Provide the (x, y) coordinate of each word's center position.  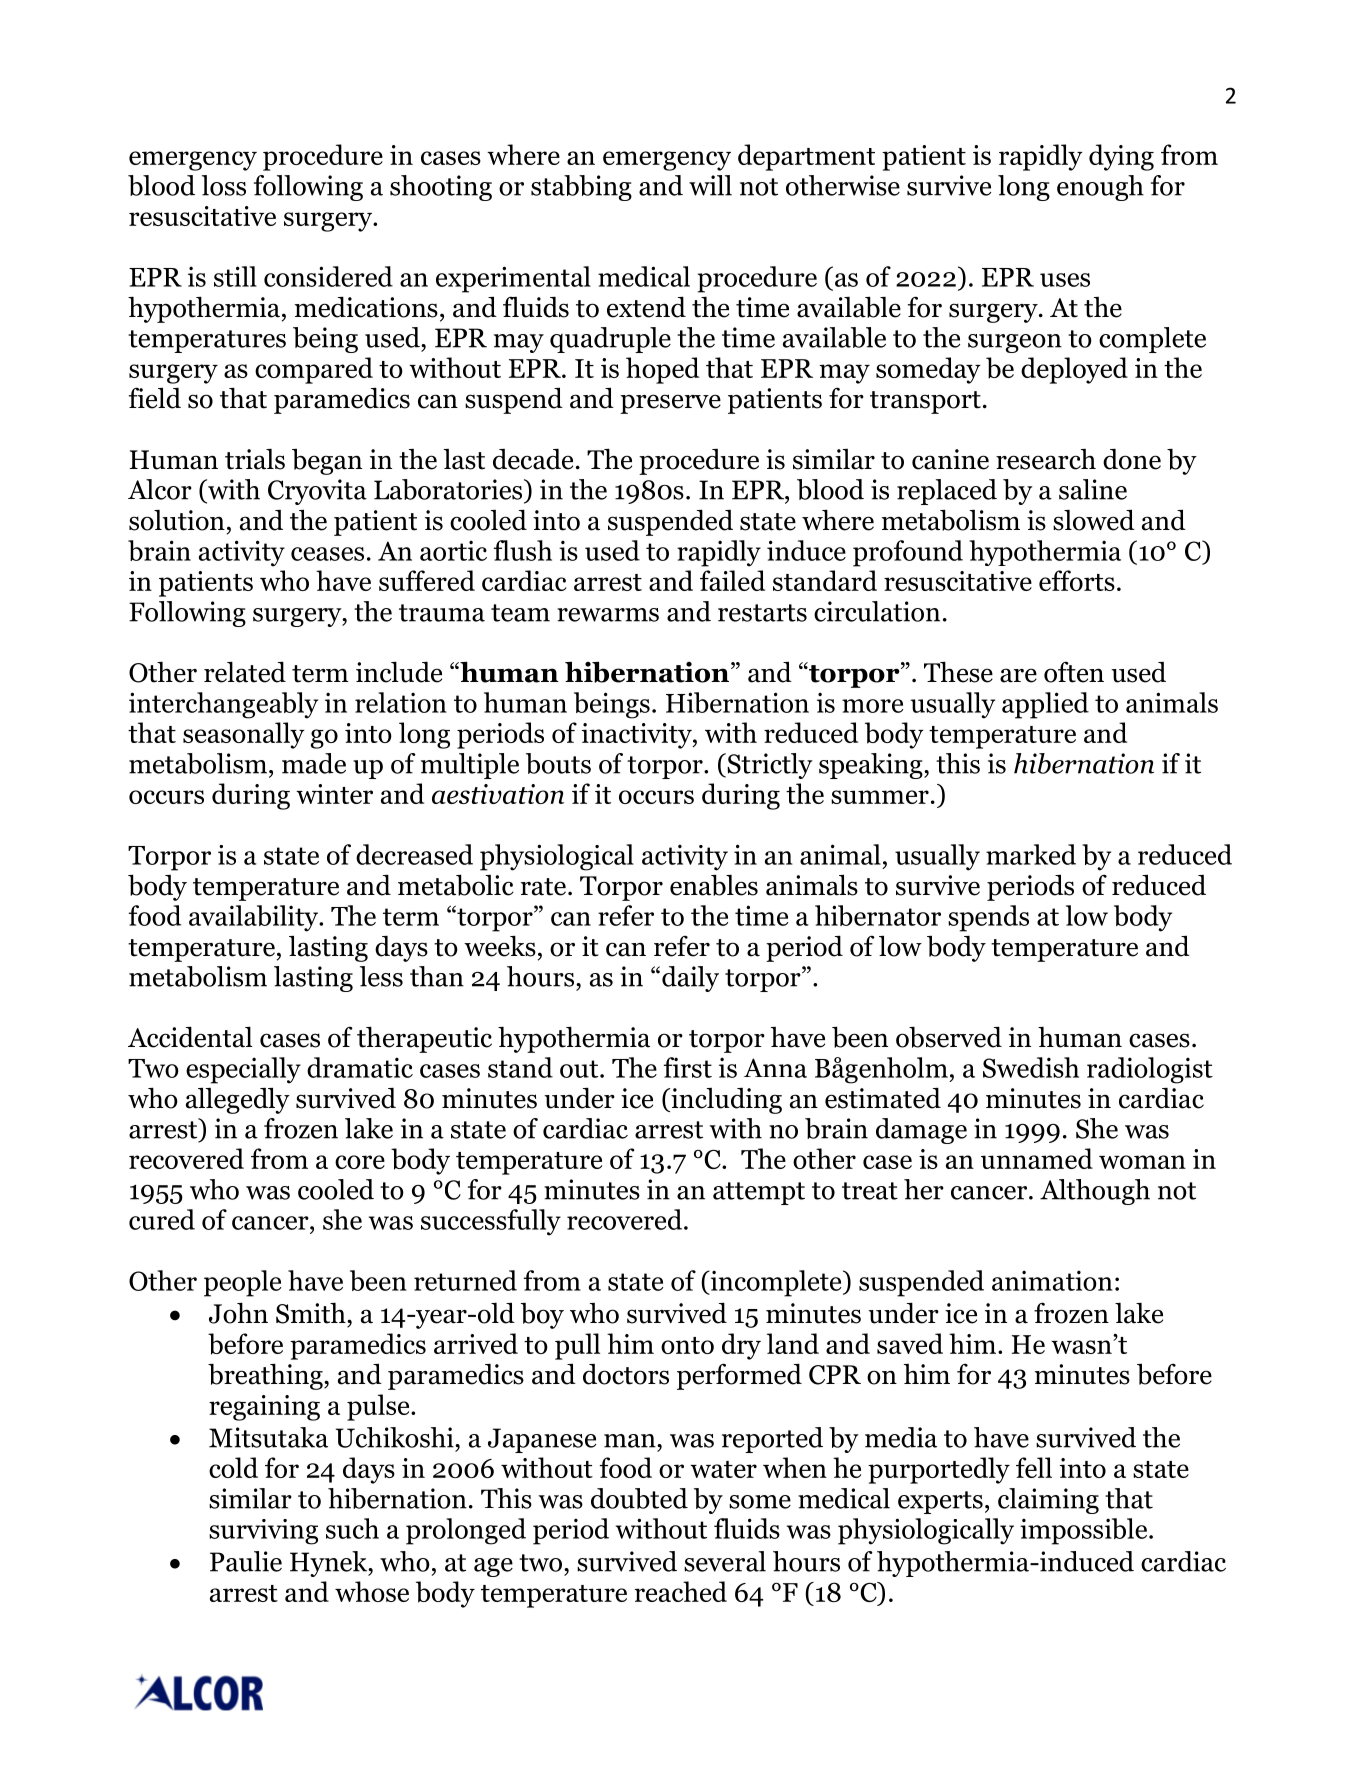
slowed (1094, 520)
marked (1031, 854)
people (242, 1283)
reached (681, 1591)
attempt (759, 1193)
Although (1095, 1192)
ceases (327, 554)
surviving (263, 1532)
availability (255, 918)
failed (732, 580)
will (710, 185)
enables (714, 885)
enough (1100, 188)
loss (224, 185)
